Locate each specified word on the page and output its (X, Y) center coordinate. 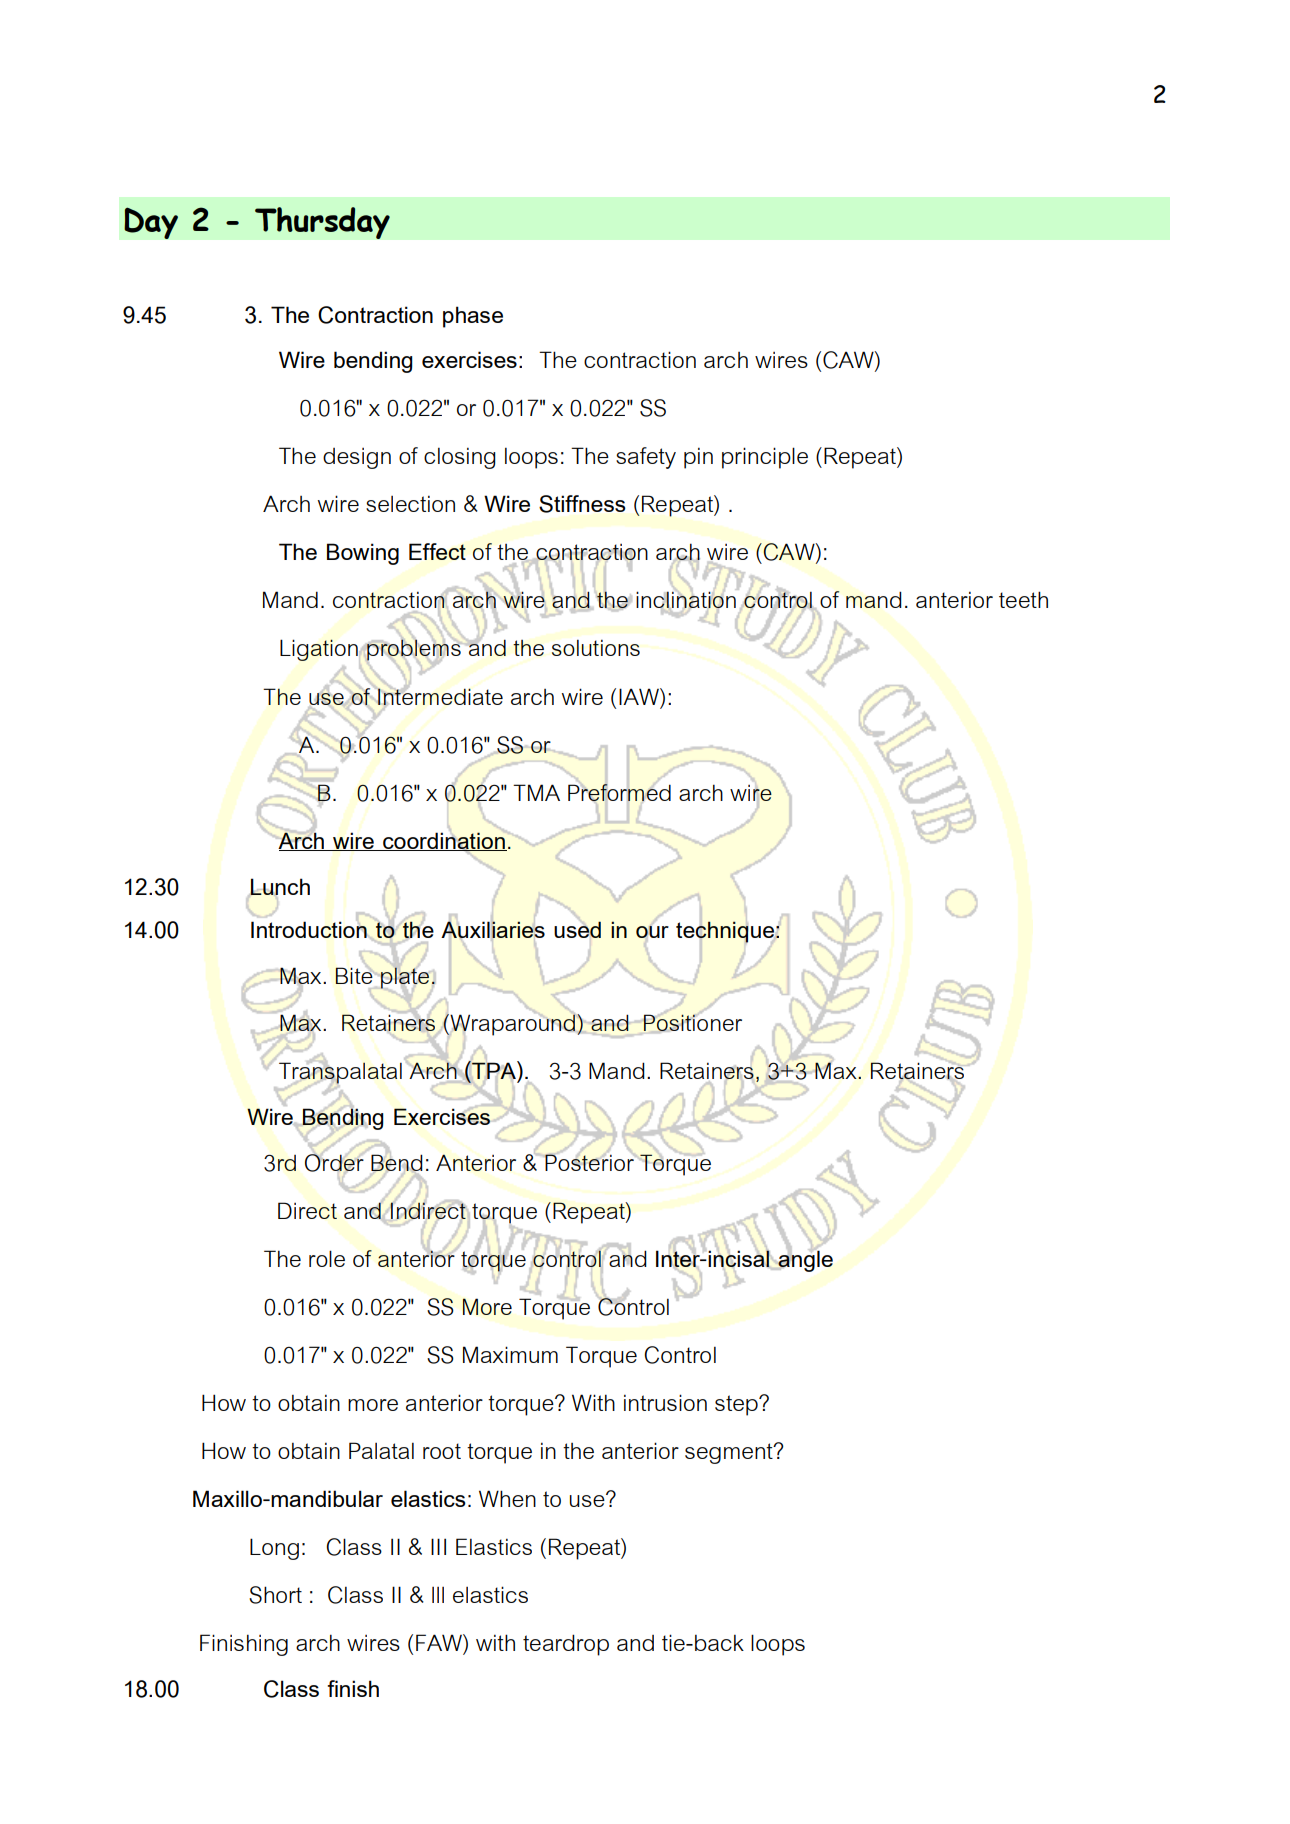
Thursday (322, 223)
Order (334, 1163)
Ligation (319, 650)
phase (473, 317)
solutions (596, 648)
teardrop (566, 1645)
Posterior (589, 1161)
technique (725, 932)
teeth (1023, 599)
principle (765, 458)
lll (438, 1595)
